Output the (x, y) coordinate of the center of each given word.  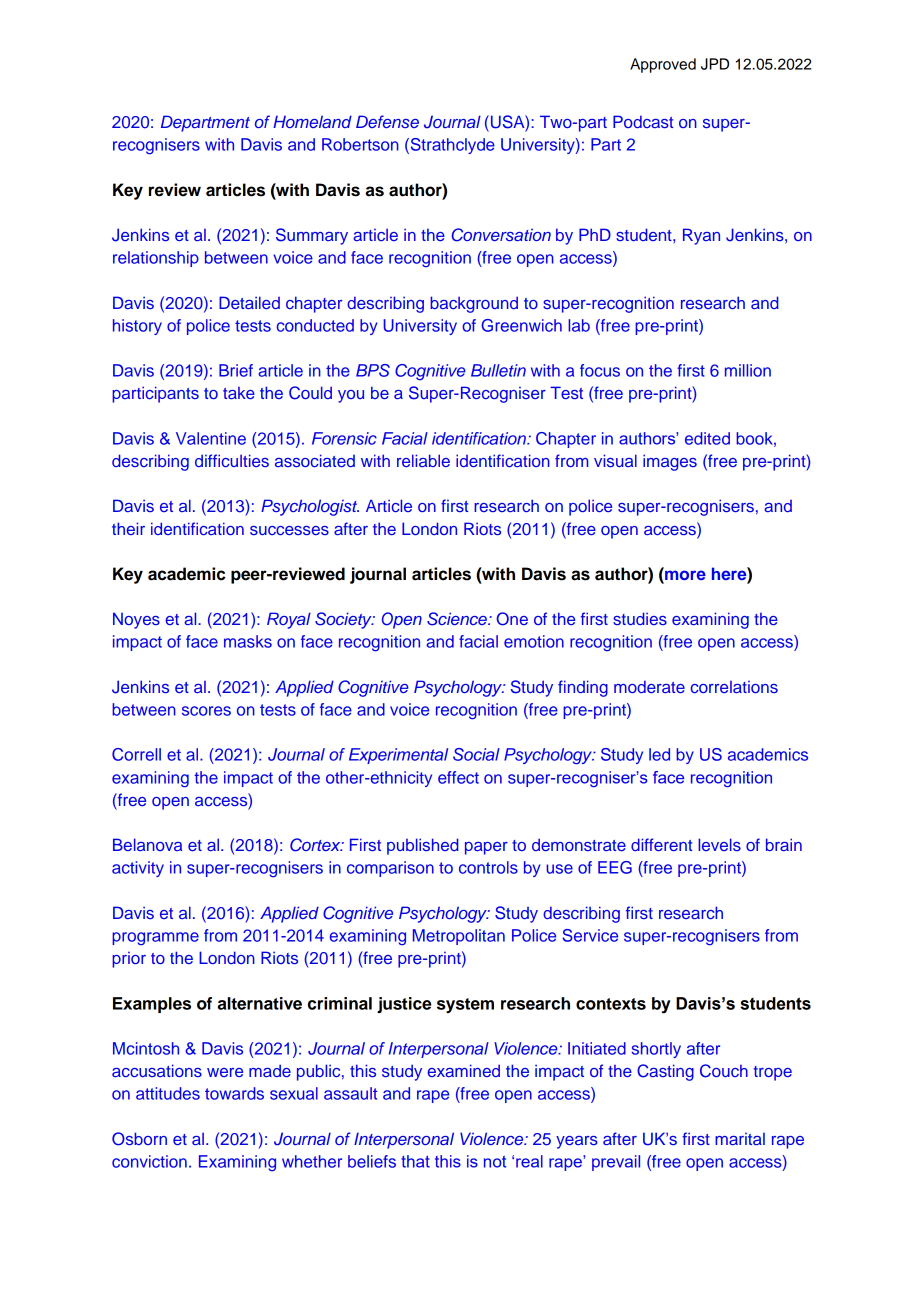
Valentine (211, 438)
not (495, 1162)
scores (206, 711)
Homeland (312, 121)
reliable (423, 460)
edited (707, 438)
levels (719, 844)
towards (234, 1093)
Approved (663, 65)
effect (458, 777)
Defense (387, 121)
